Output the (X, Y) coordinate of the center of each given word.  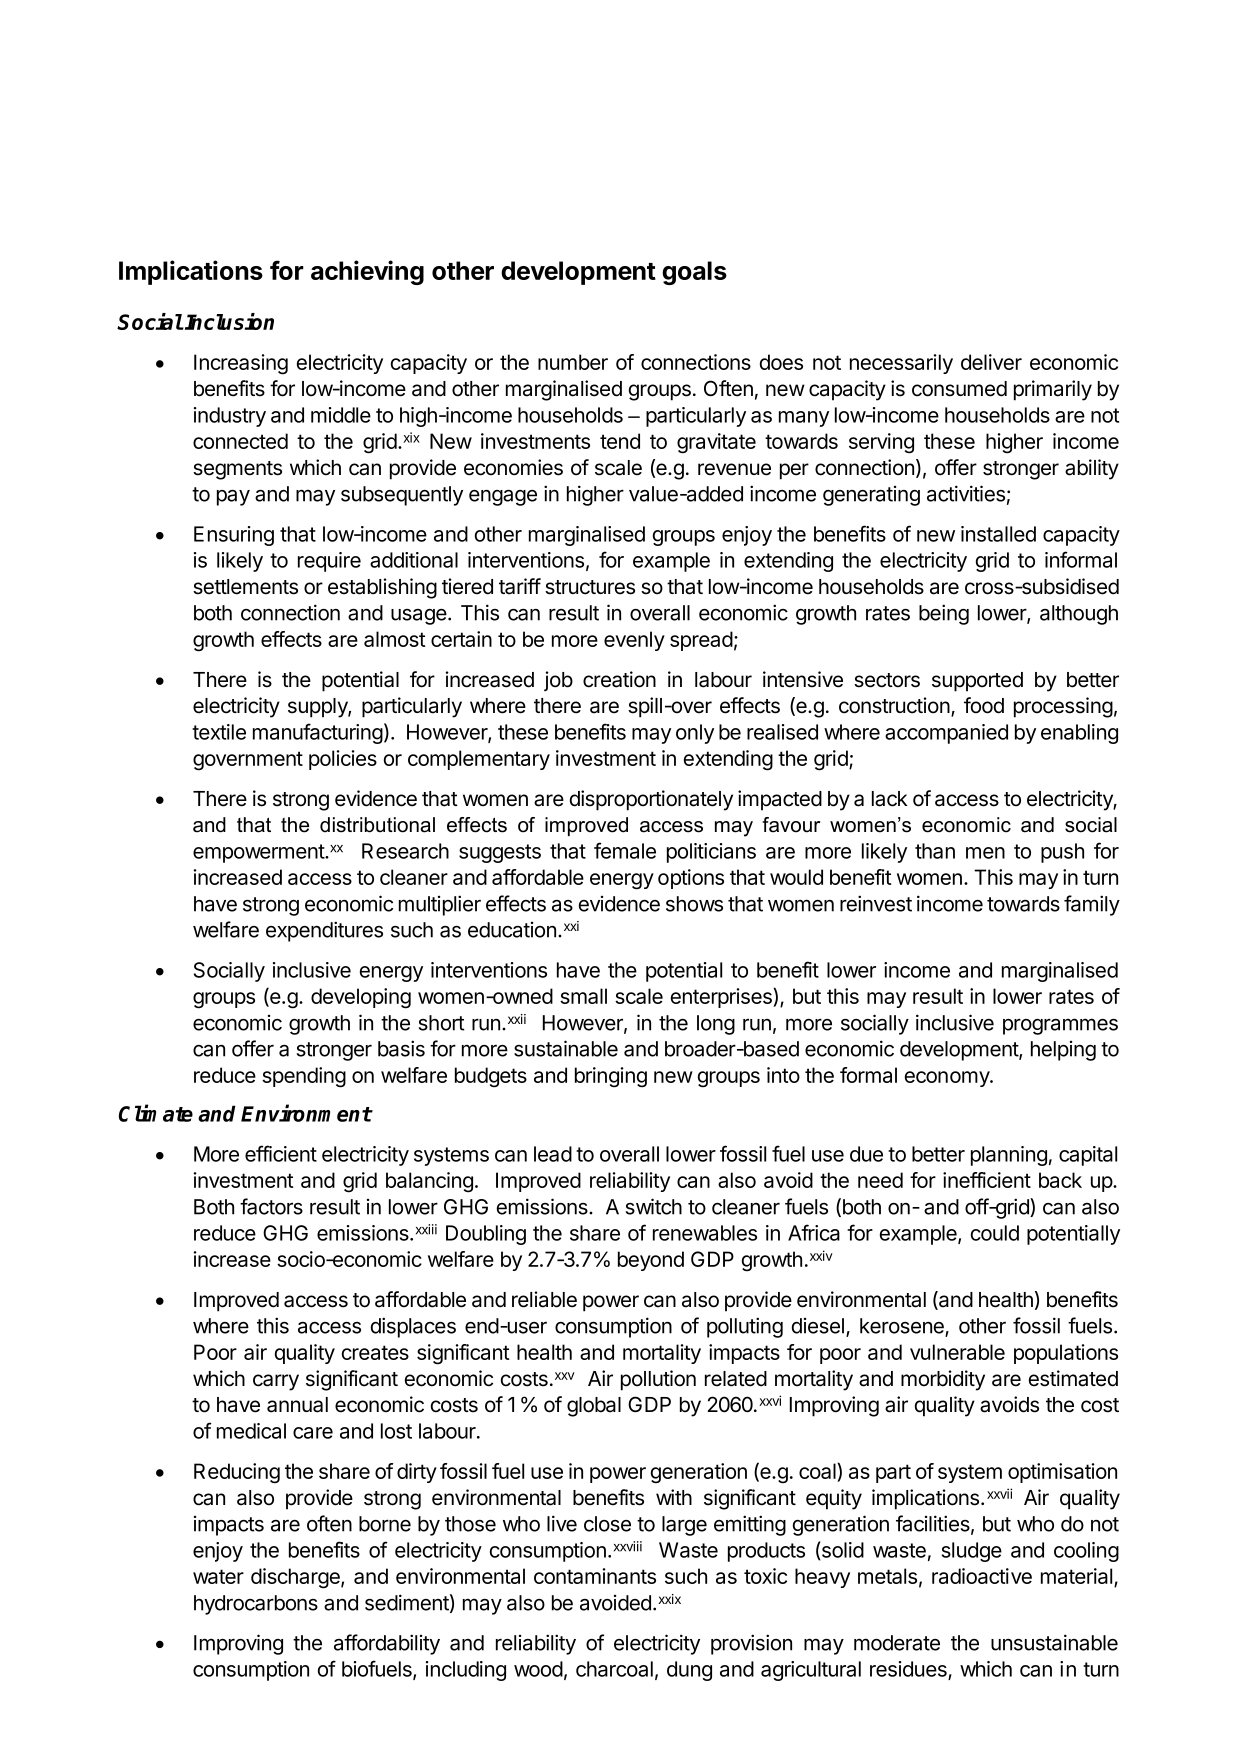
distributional (377, 825)
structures (590, 587)
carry (276, 1382)
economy (948, 1079)
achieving (367, 272)
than (935, 851)
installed (998, 534)
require (329, 562)
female (625, 850)
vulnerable (957, 1352)
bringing (611, 1077)
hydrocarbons (256, 1605)
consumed (959, 389)
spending (304, 1077)
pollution (658, 1380)
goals (694, 273)
